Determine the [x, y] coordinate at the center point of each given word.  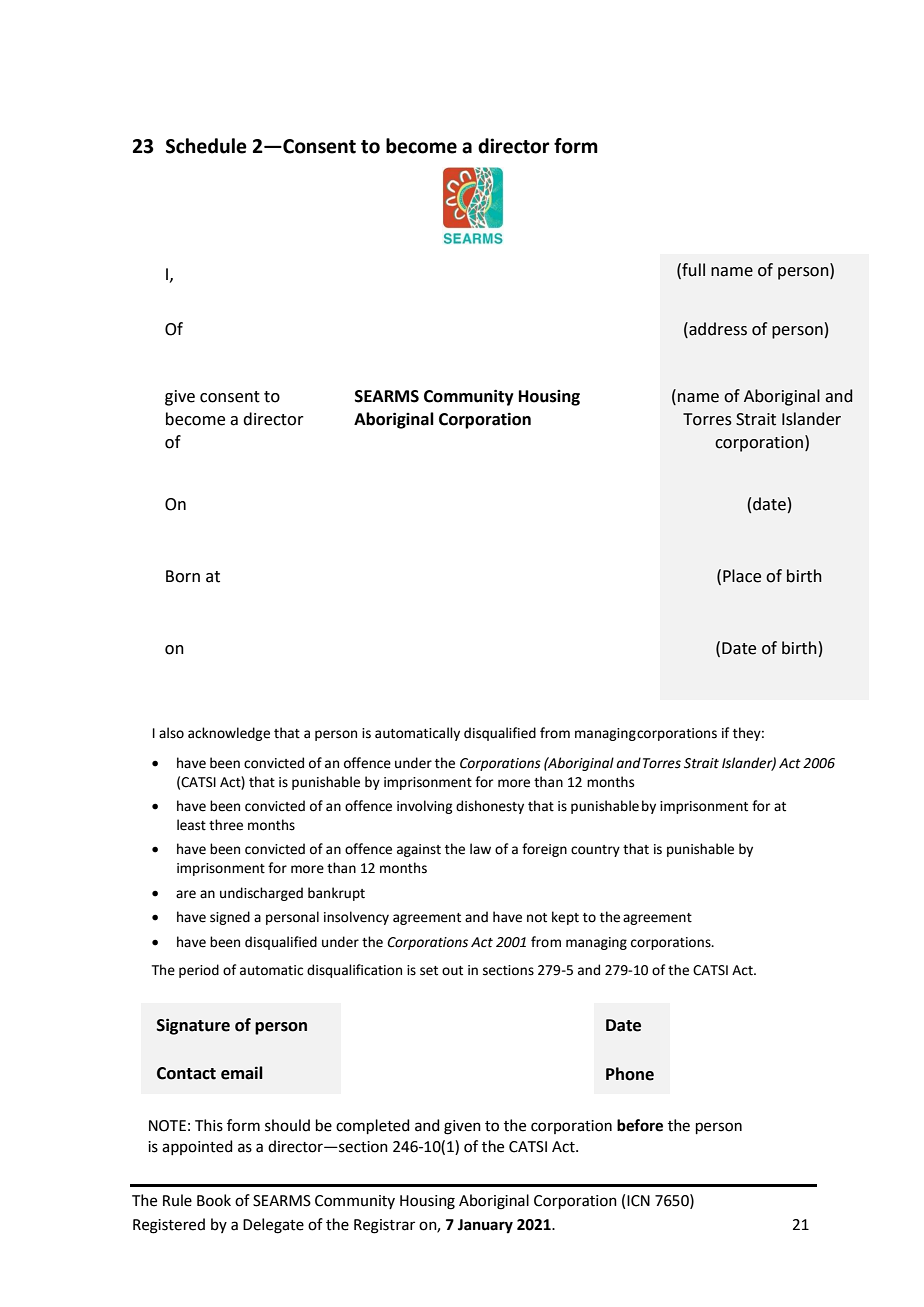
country [595, 851]
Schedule [206, 146]
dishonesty [490, 807]
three [226, 825]
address [717, 329]
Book [214, 1200]
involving [424, 807]
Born [183, 576]
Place [742, 576]
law [480, 848]
